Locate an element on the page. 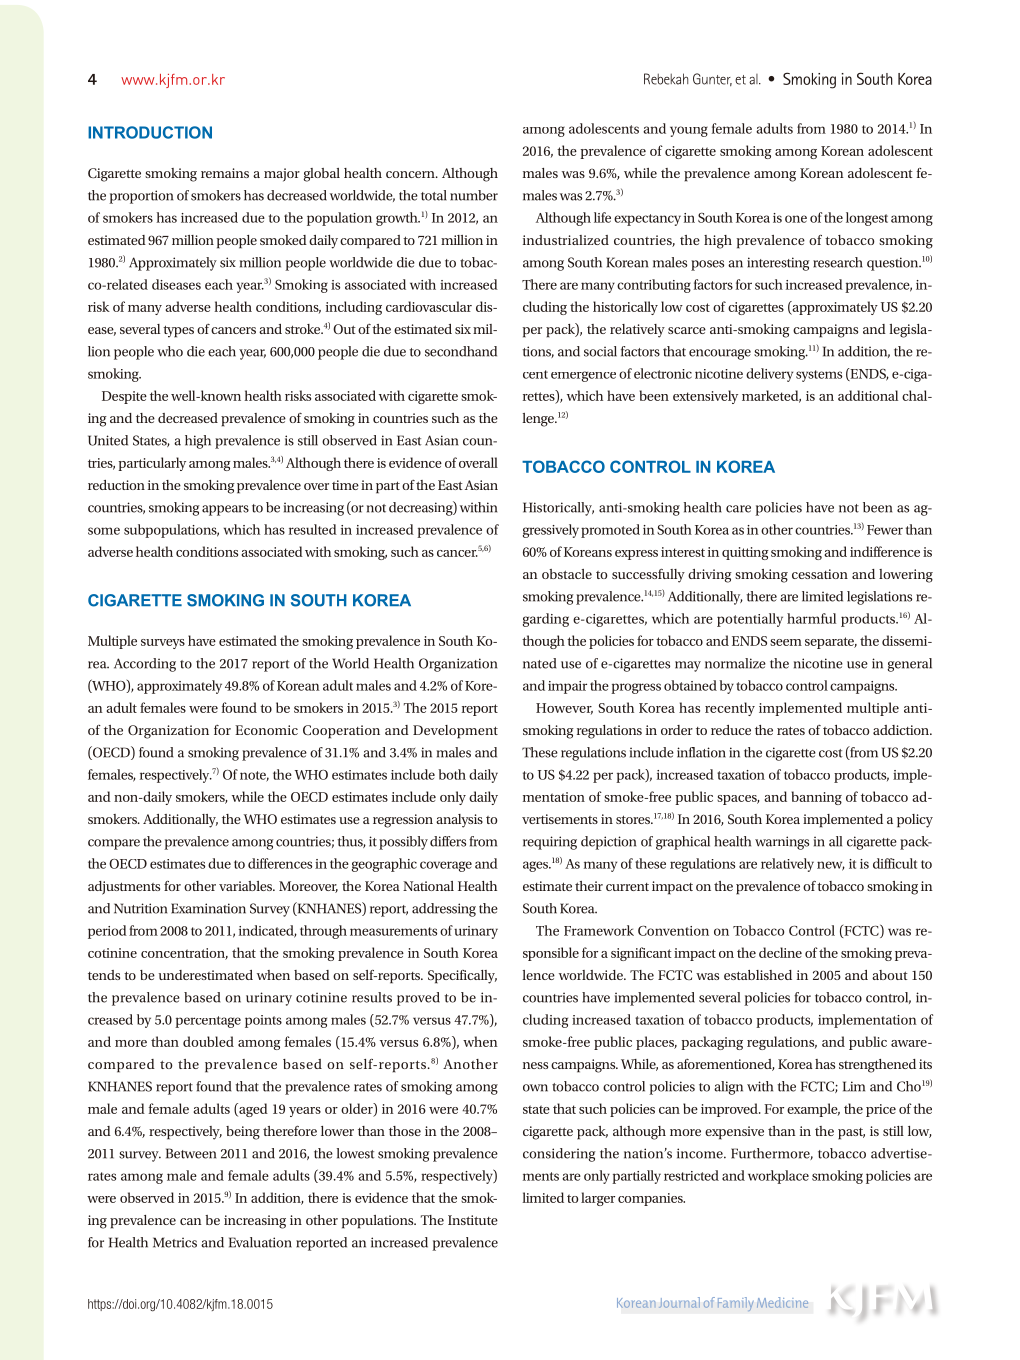 The width and height of the image is (1020, 1360). Gunter is located at coordinates (712, 79).
